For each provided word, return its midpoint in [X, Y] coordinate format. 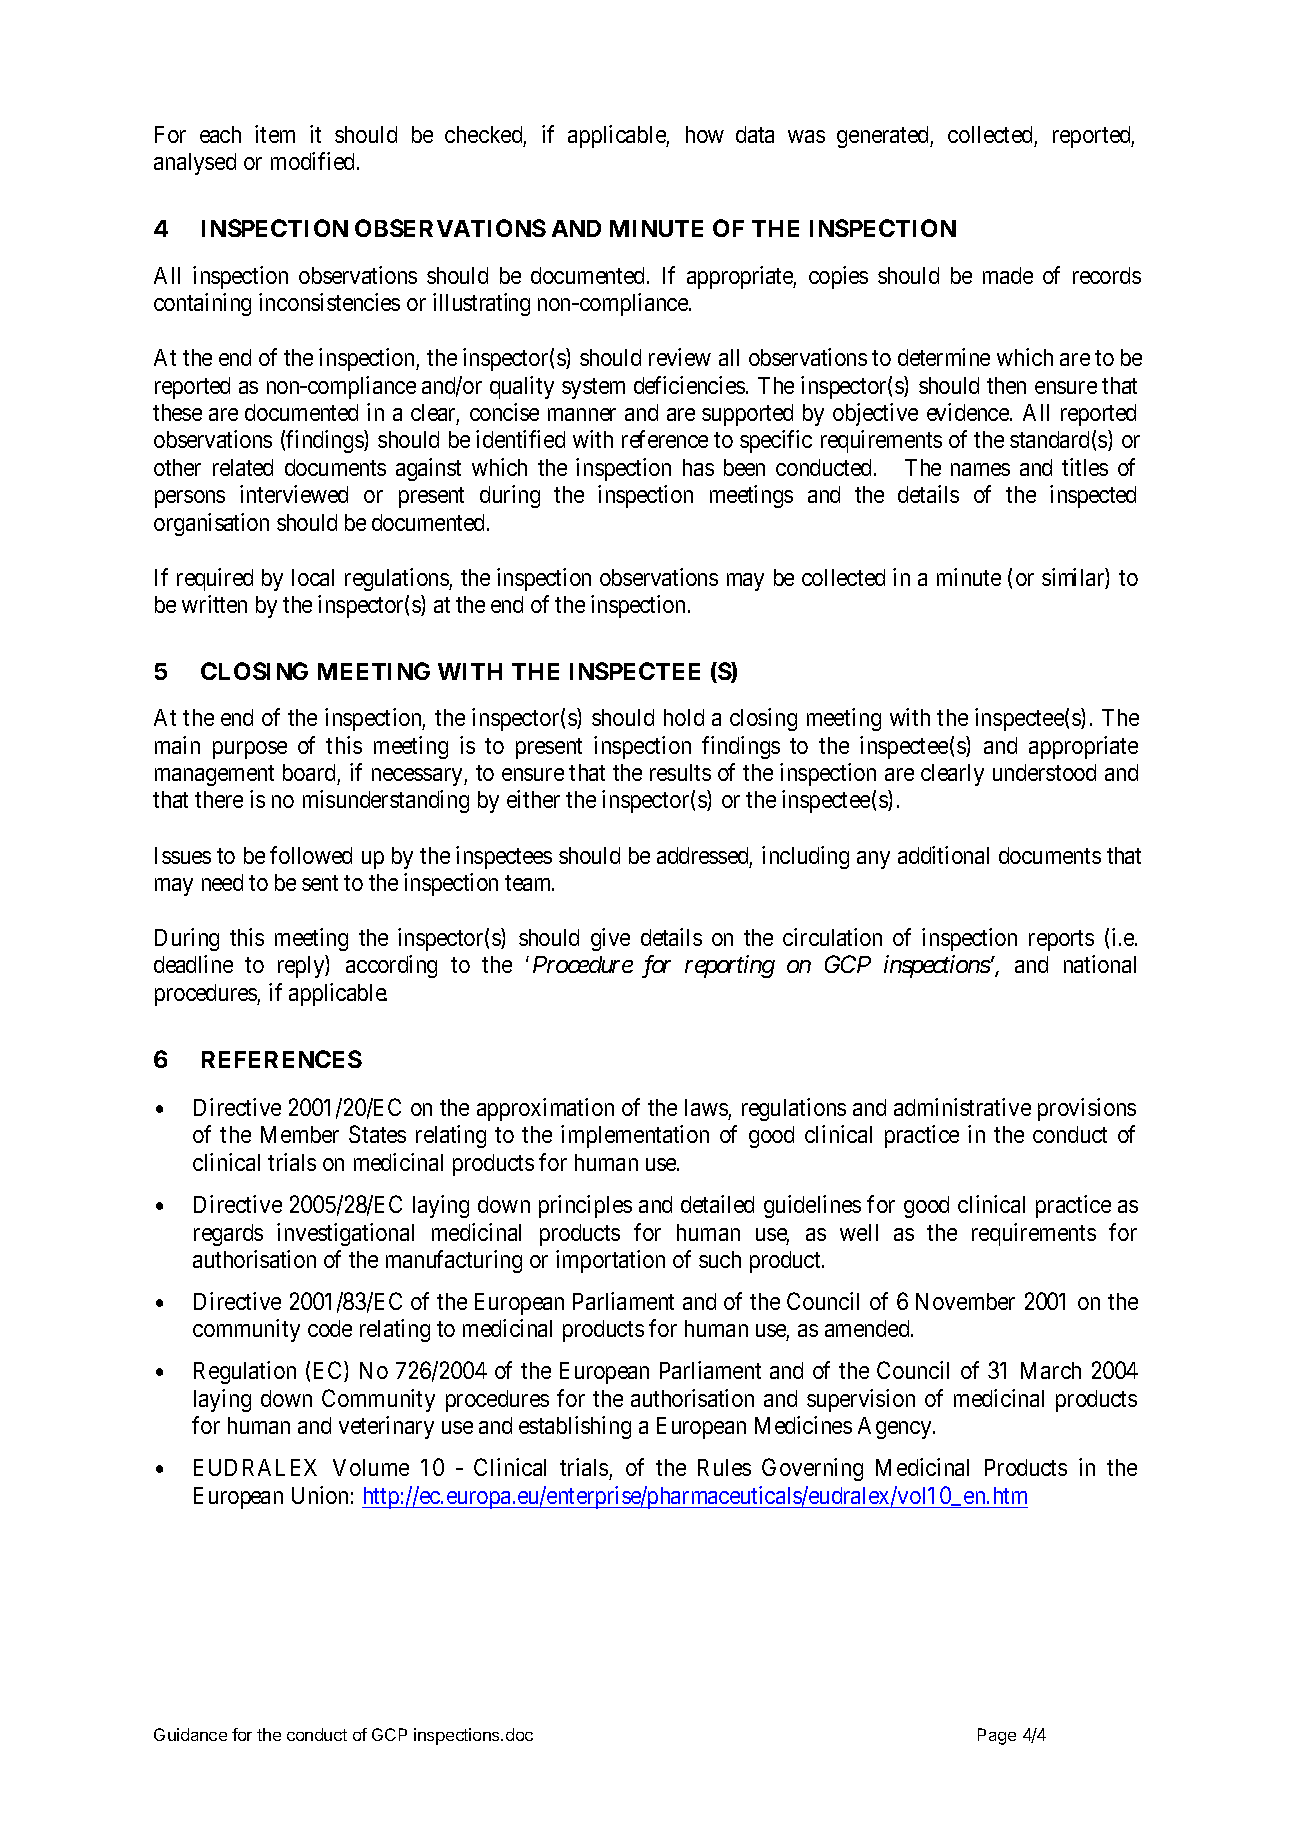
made [1008, 275]
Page [997, 1736]
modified [314, 161]
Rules [724, 1467]
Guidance [190, 1734]
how [705, 134]
